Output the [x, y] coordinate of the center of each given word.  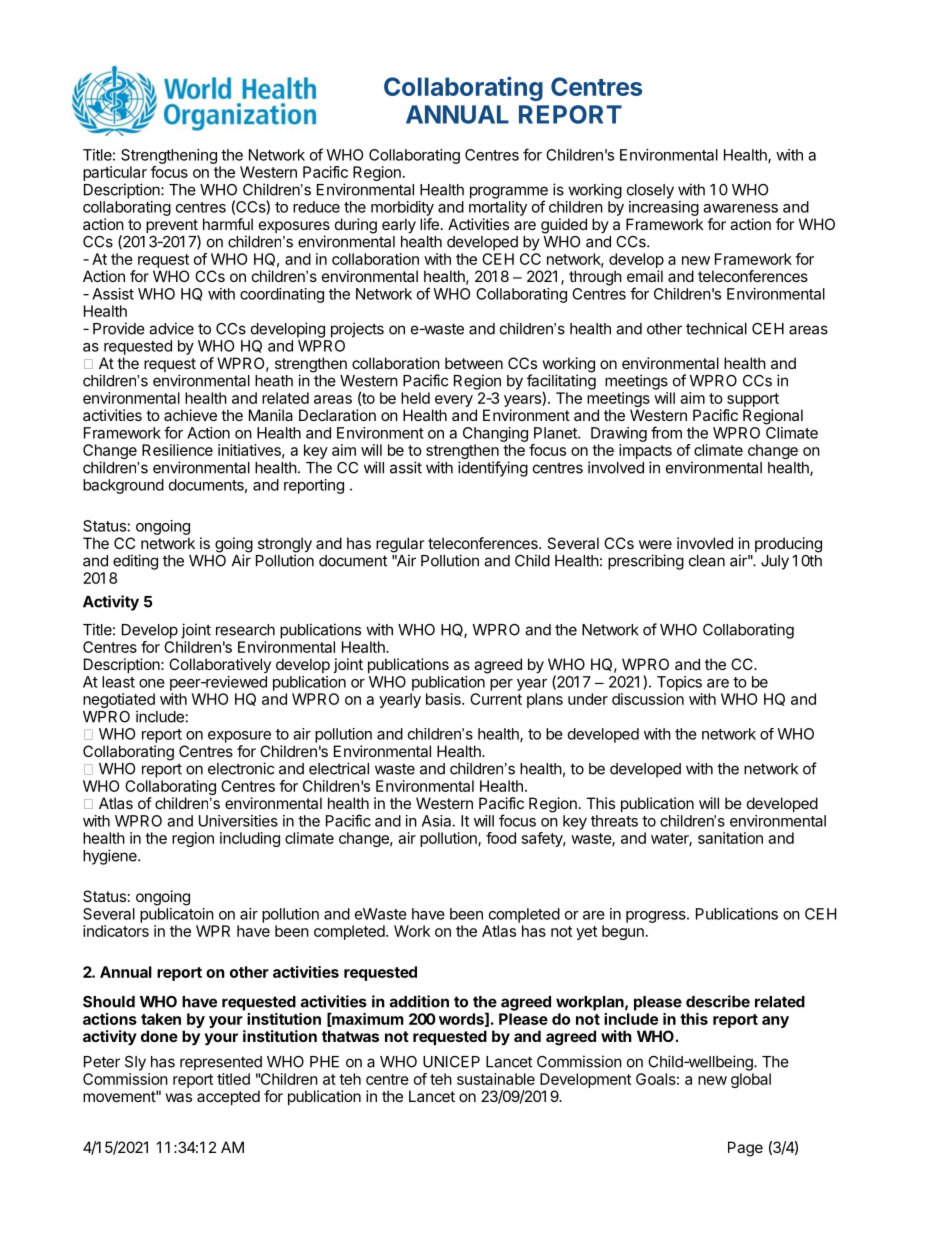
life [429, 224]
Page [745, 1149]
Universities [238, 821]
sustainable [496, 1079]
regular [400, 546]
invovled [705, 543]
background [123, 486]
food [501, 838]
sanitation [730, 838]
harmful [228, 224]
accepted [228, 1097]
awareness [740, 208]
